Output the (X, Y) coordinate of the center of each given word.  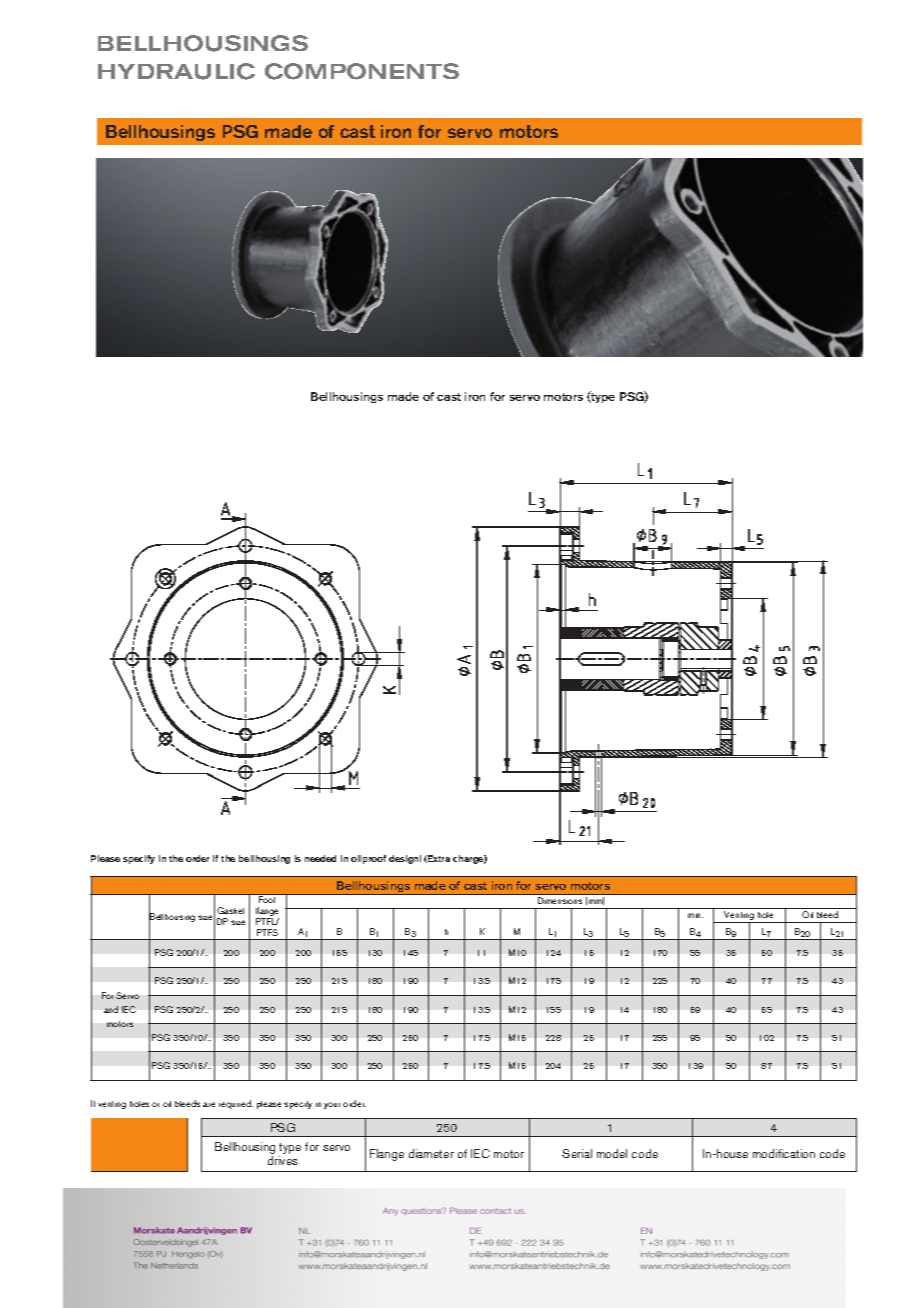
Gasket (230, 910)
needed (320, 858)
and (111, 1009)
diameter (431, 1153)
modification (784, 1153)
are (209, 1104)
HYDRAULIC (176, 71)
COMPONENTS (362, 71)
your (332, 1105)
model (612, 1153)
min (695, 915)
